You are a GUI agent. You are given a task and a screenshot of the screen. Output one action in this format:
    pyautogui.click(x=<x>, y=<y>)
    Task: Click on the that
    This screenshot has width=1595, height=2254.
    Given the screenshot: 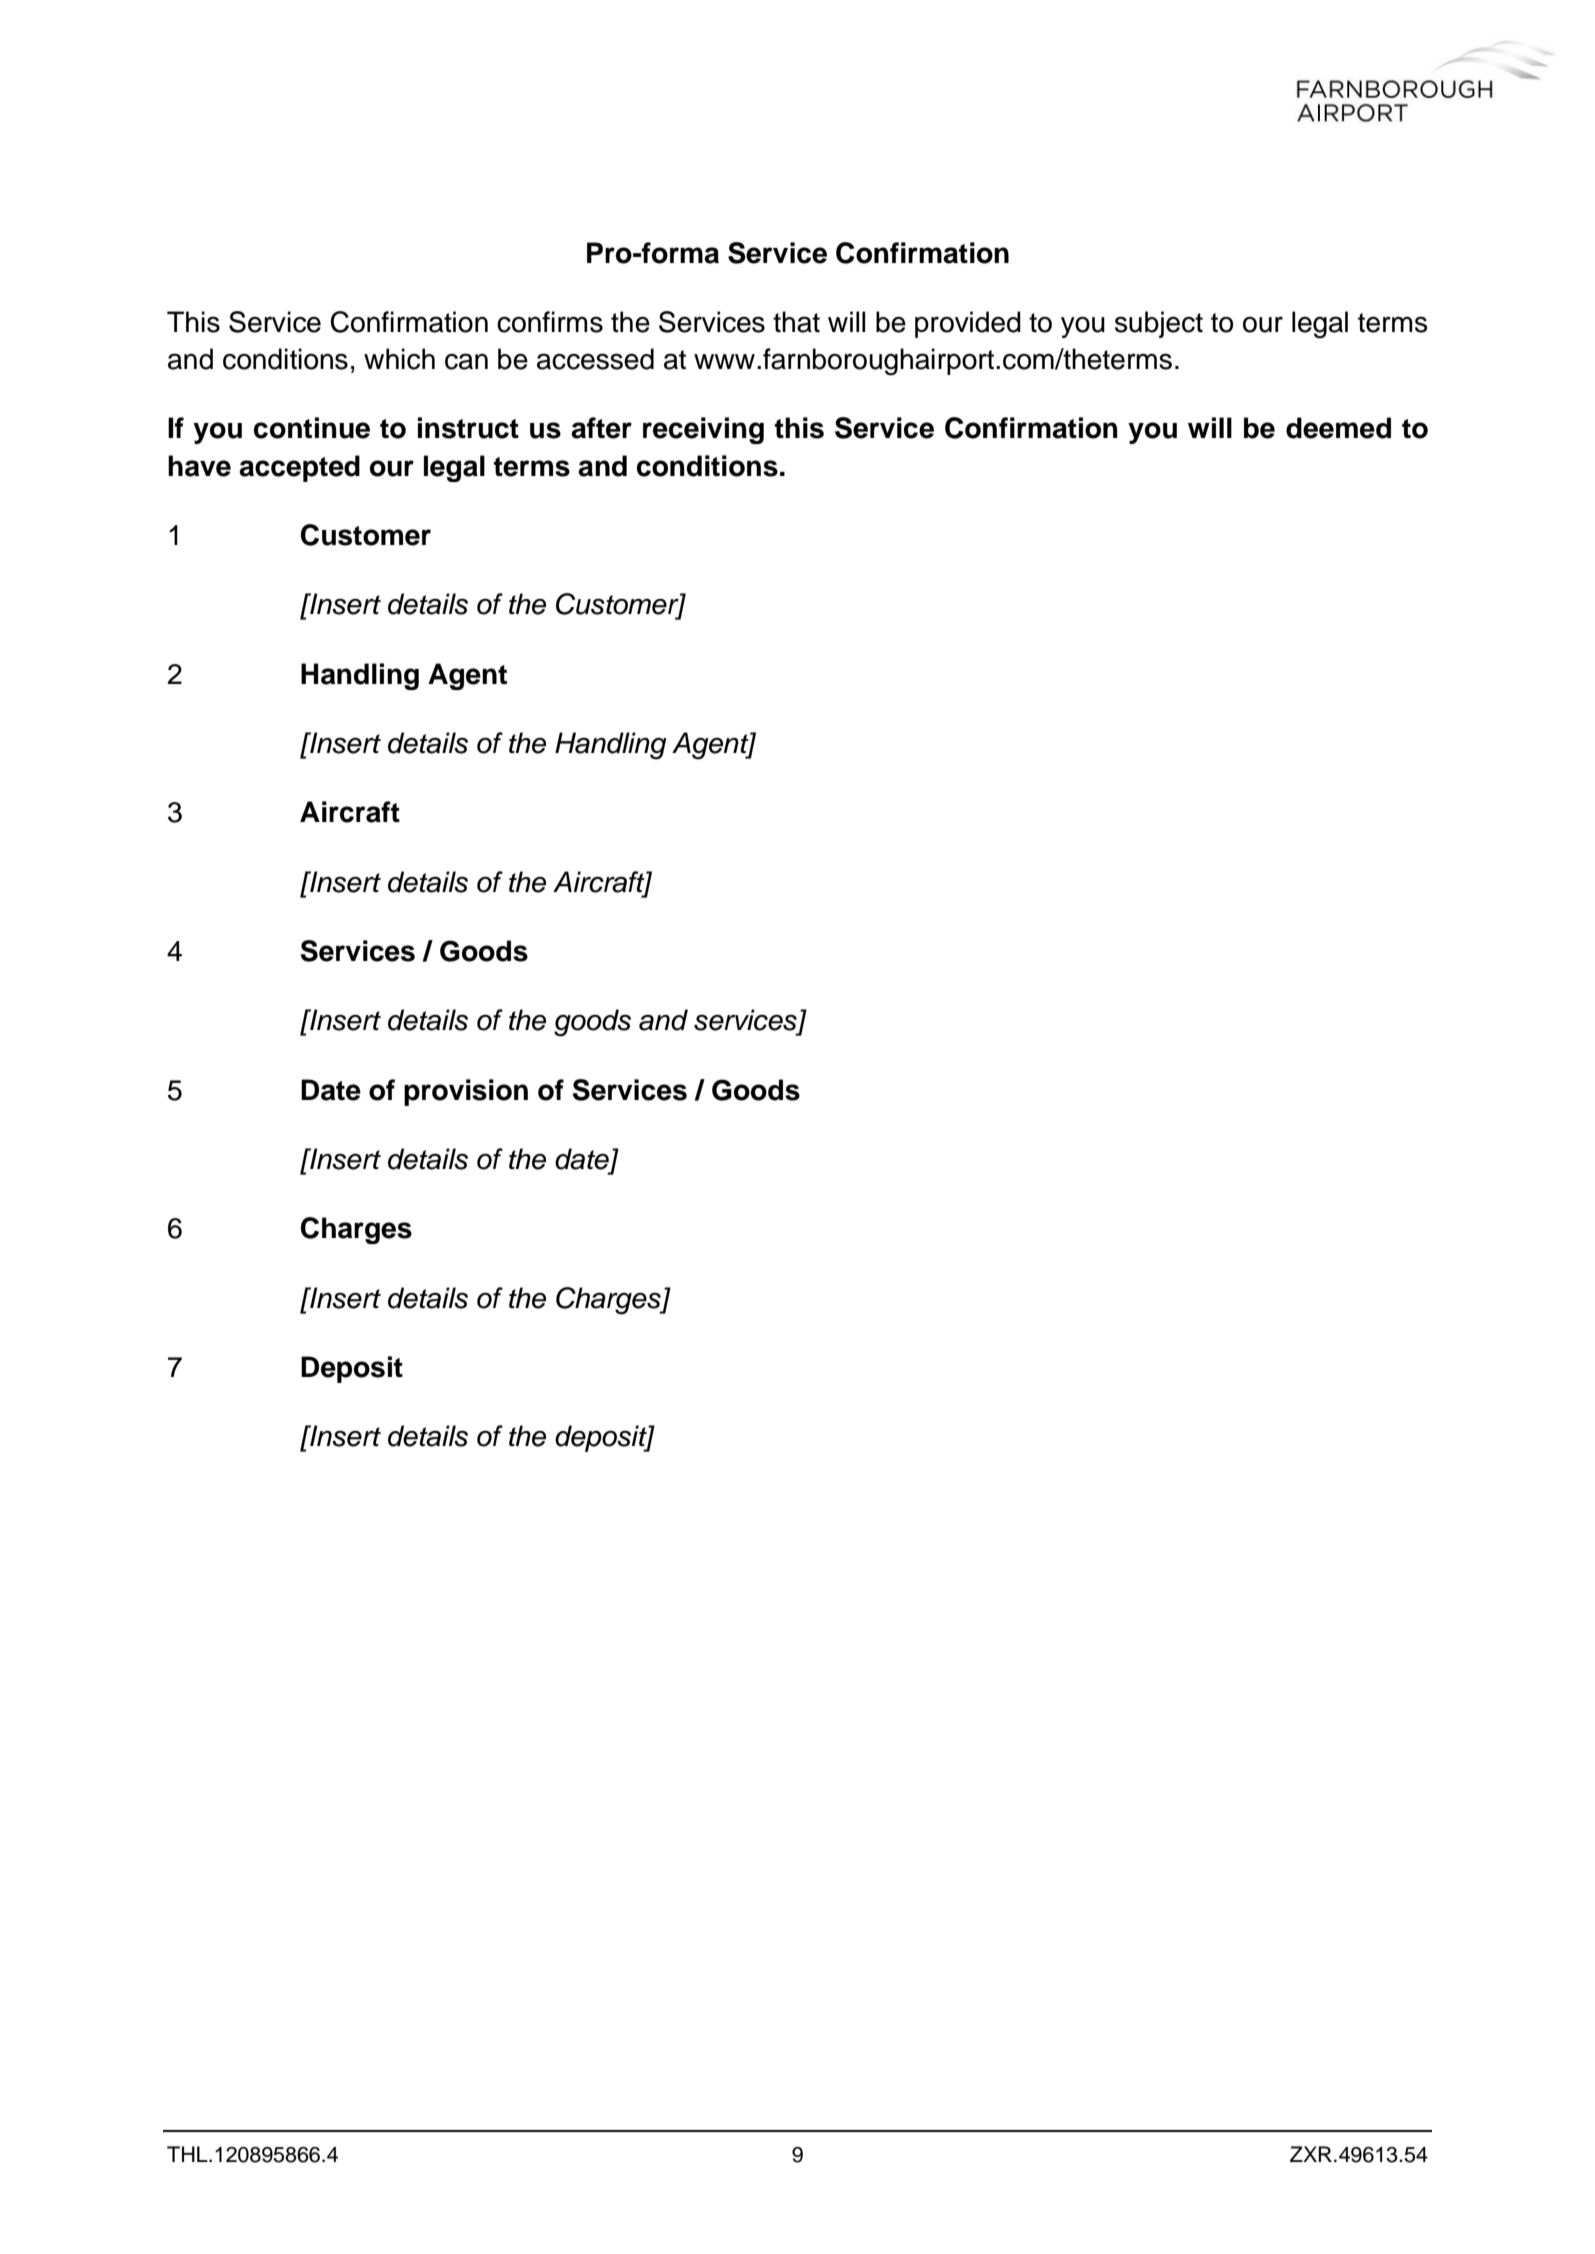 What is the action you would take?
    pyautogui.click(x=796, y=322)
